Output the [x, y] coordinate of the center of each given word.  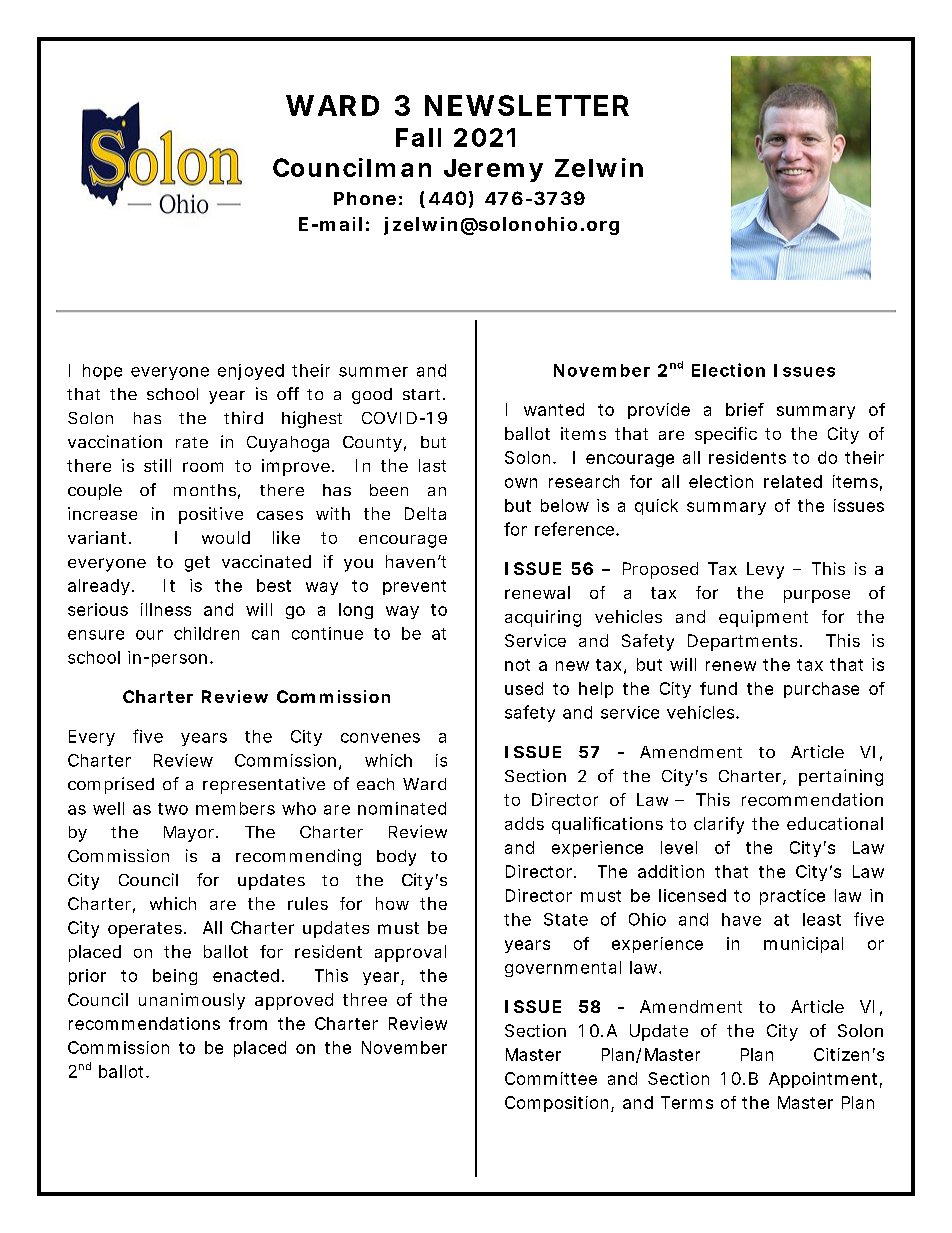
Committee [551, 1078]
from [248, 1023]
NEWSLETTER [527, 105]
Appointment [825, 1080]
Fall [418, 137]
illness [166, 609]
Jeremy [493, 170]
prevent [414, 587]
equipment [763, 618]
